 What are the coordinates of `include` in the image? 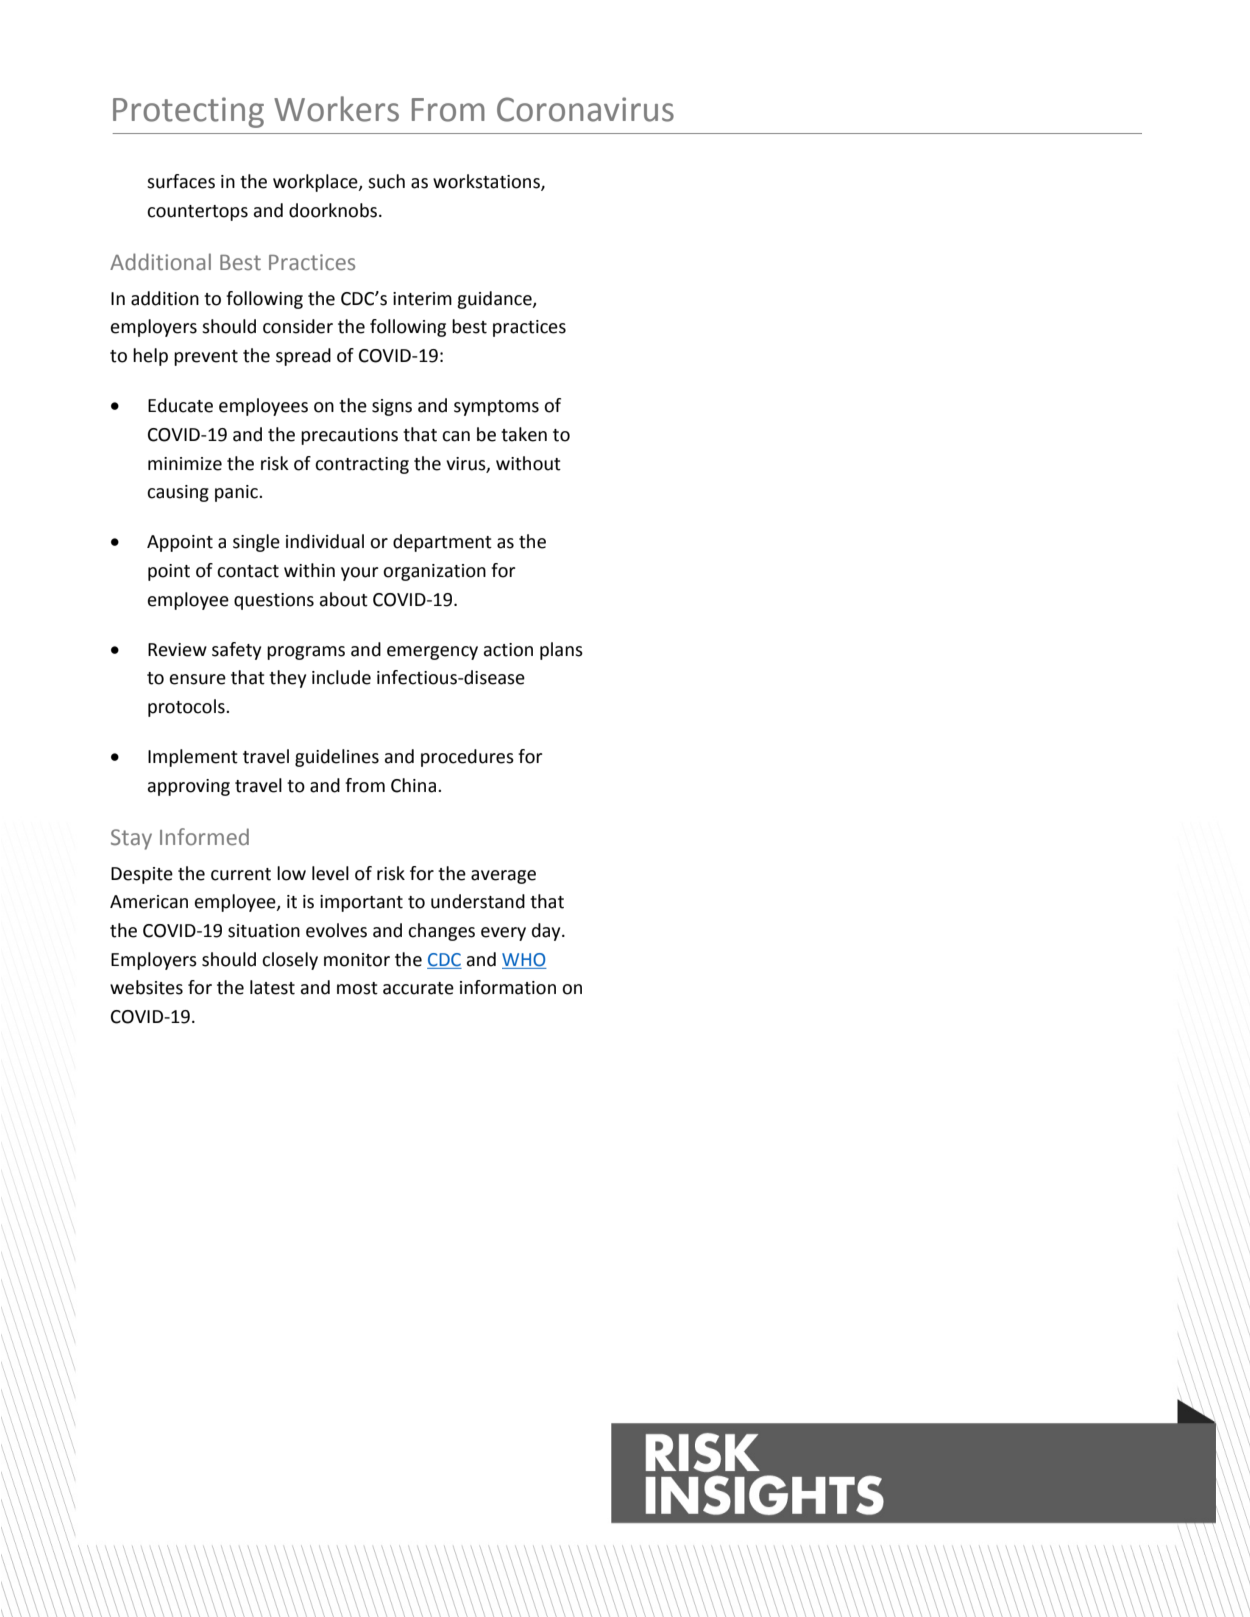 It's located at (341, 677).
